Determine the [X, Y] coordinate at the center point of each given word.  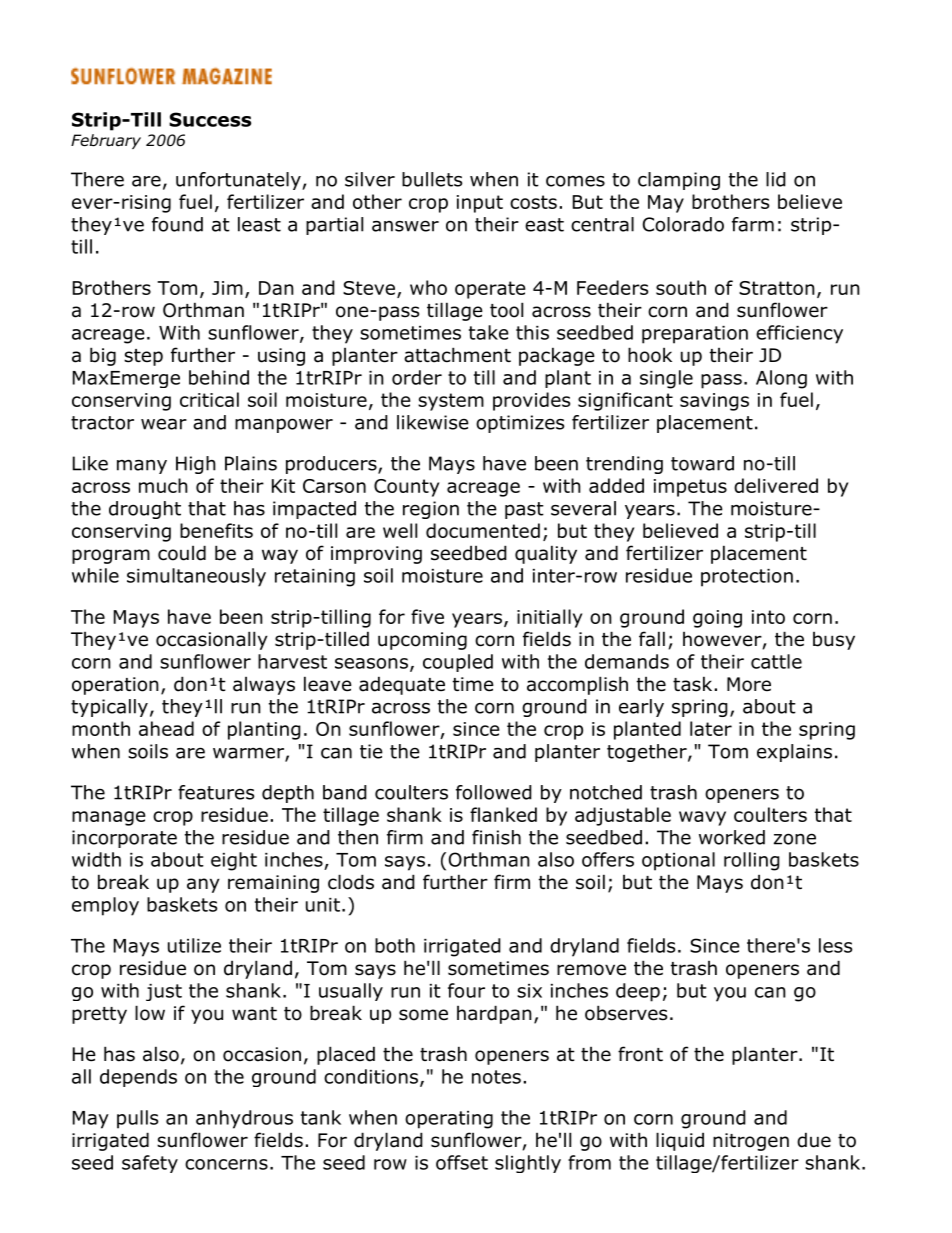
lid [776, 179]
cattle [776, 661]
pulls [137, 1119]
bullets [432, 179]
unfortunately [239, 181]
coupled [458, 663]
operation [115, 686]
